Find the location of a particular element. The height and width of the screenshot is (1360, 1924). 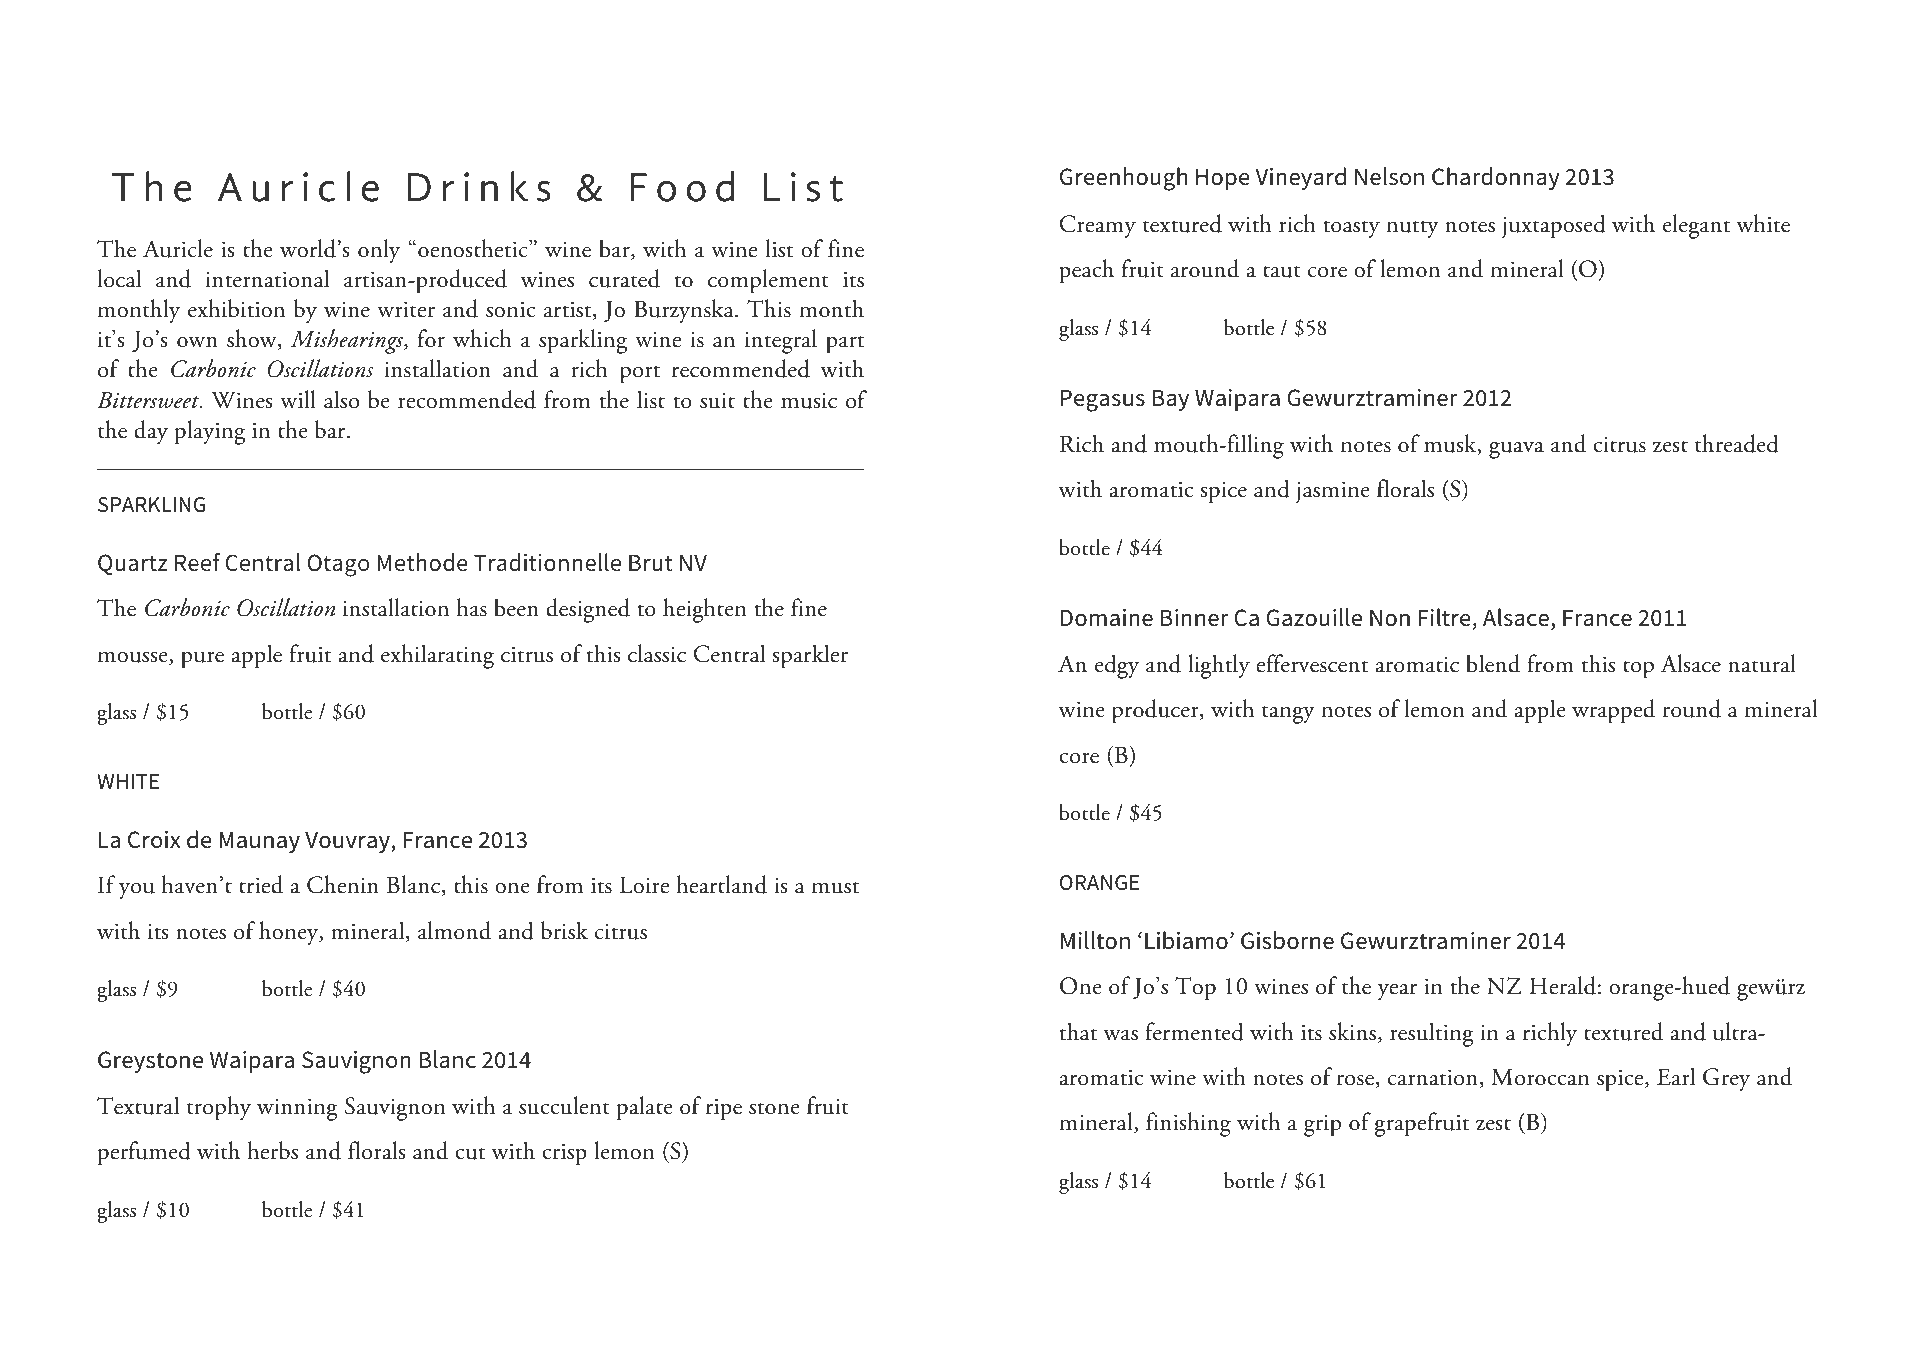

pure is located at coordinates (202, 660).
